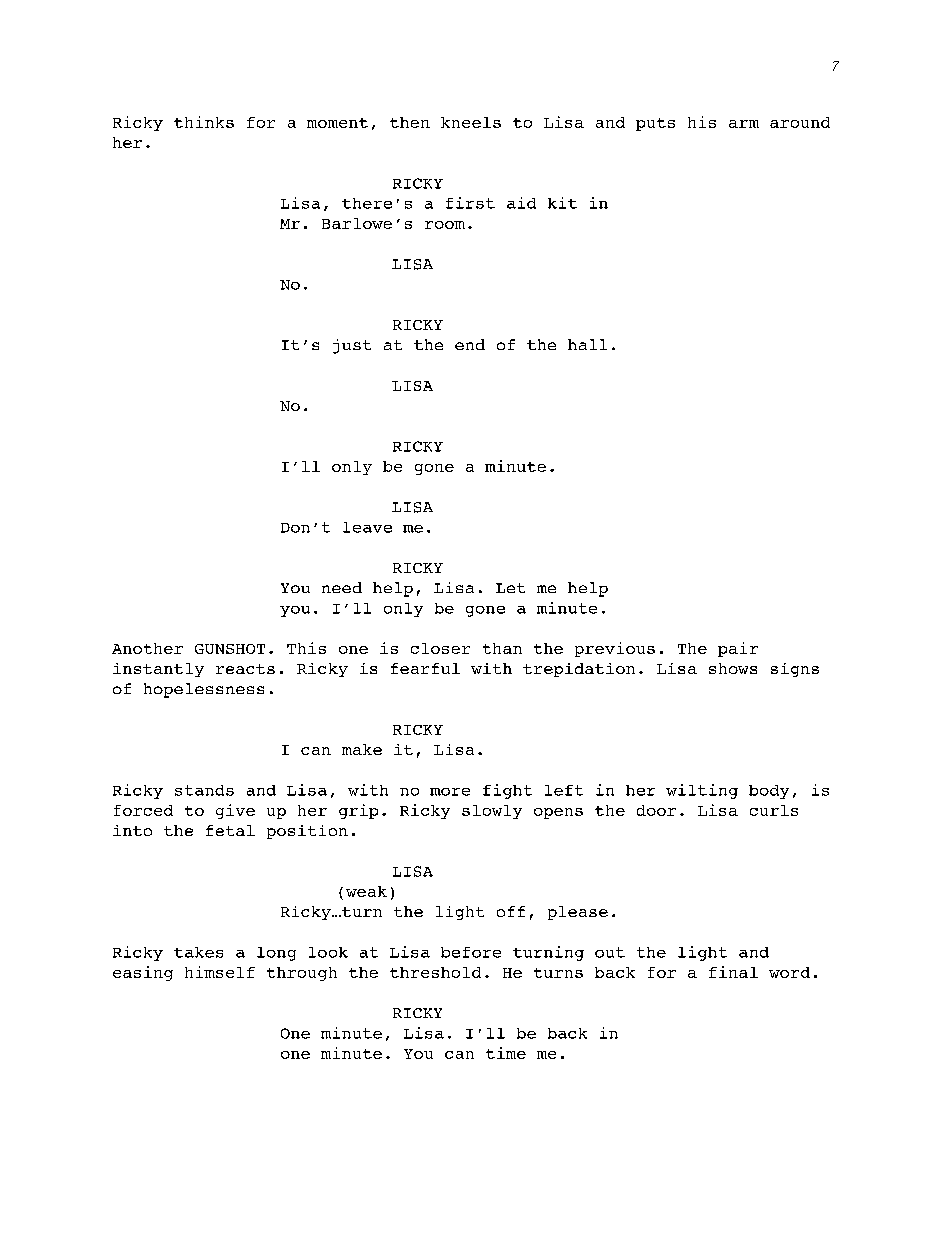 The image size is (952, 1233). What do you see at coordinates (744, 124) in the image?
I see `arm` at bounding box center [744, 124].
